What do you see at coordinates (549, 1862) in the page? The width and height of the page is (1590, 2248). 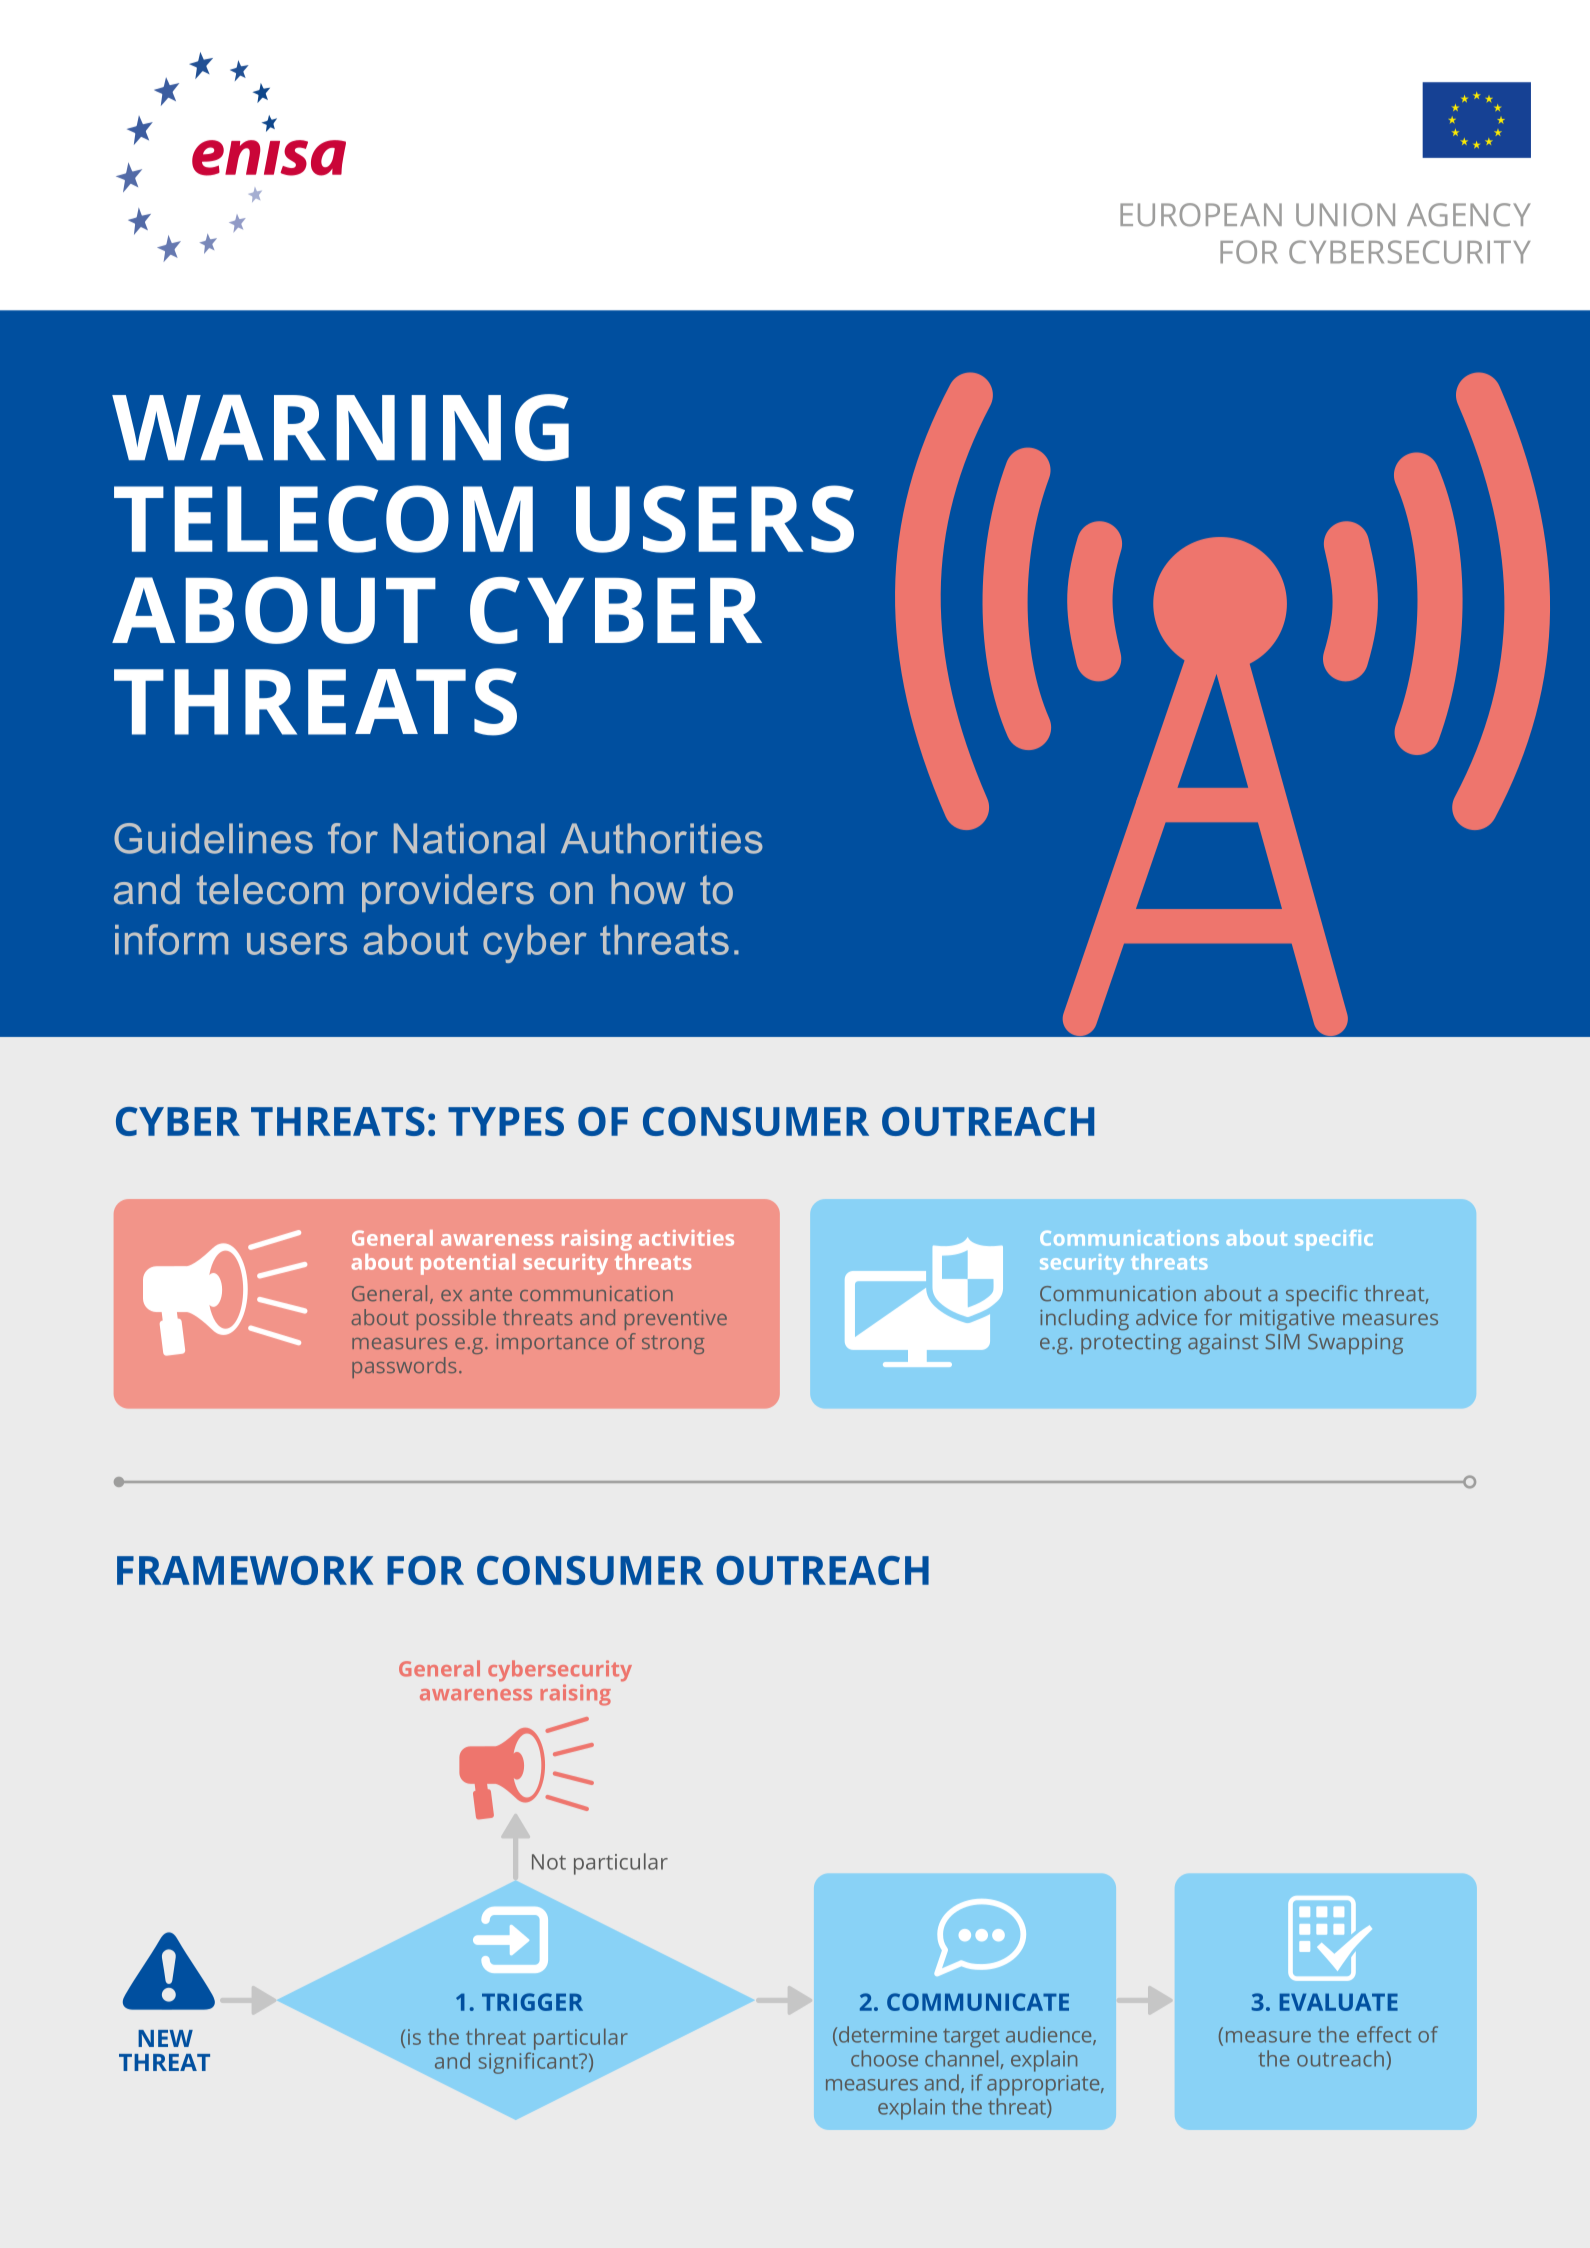 I see `Not` at bounding box center [549, 1862].
